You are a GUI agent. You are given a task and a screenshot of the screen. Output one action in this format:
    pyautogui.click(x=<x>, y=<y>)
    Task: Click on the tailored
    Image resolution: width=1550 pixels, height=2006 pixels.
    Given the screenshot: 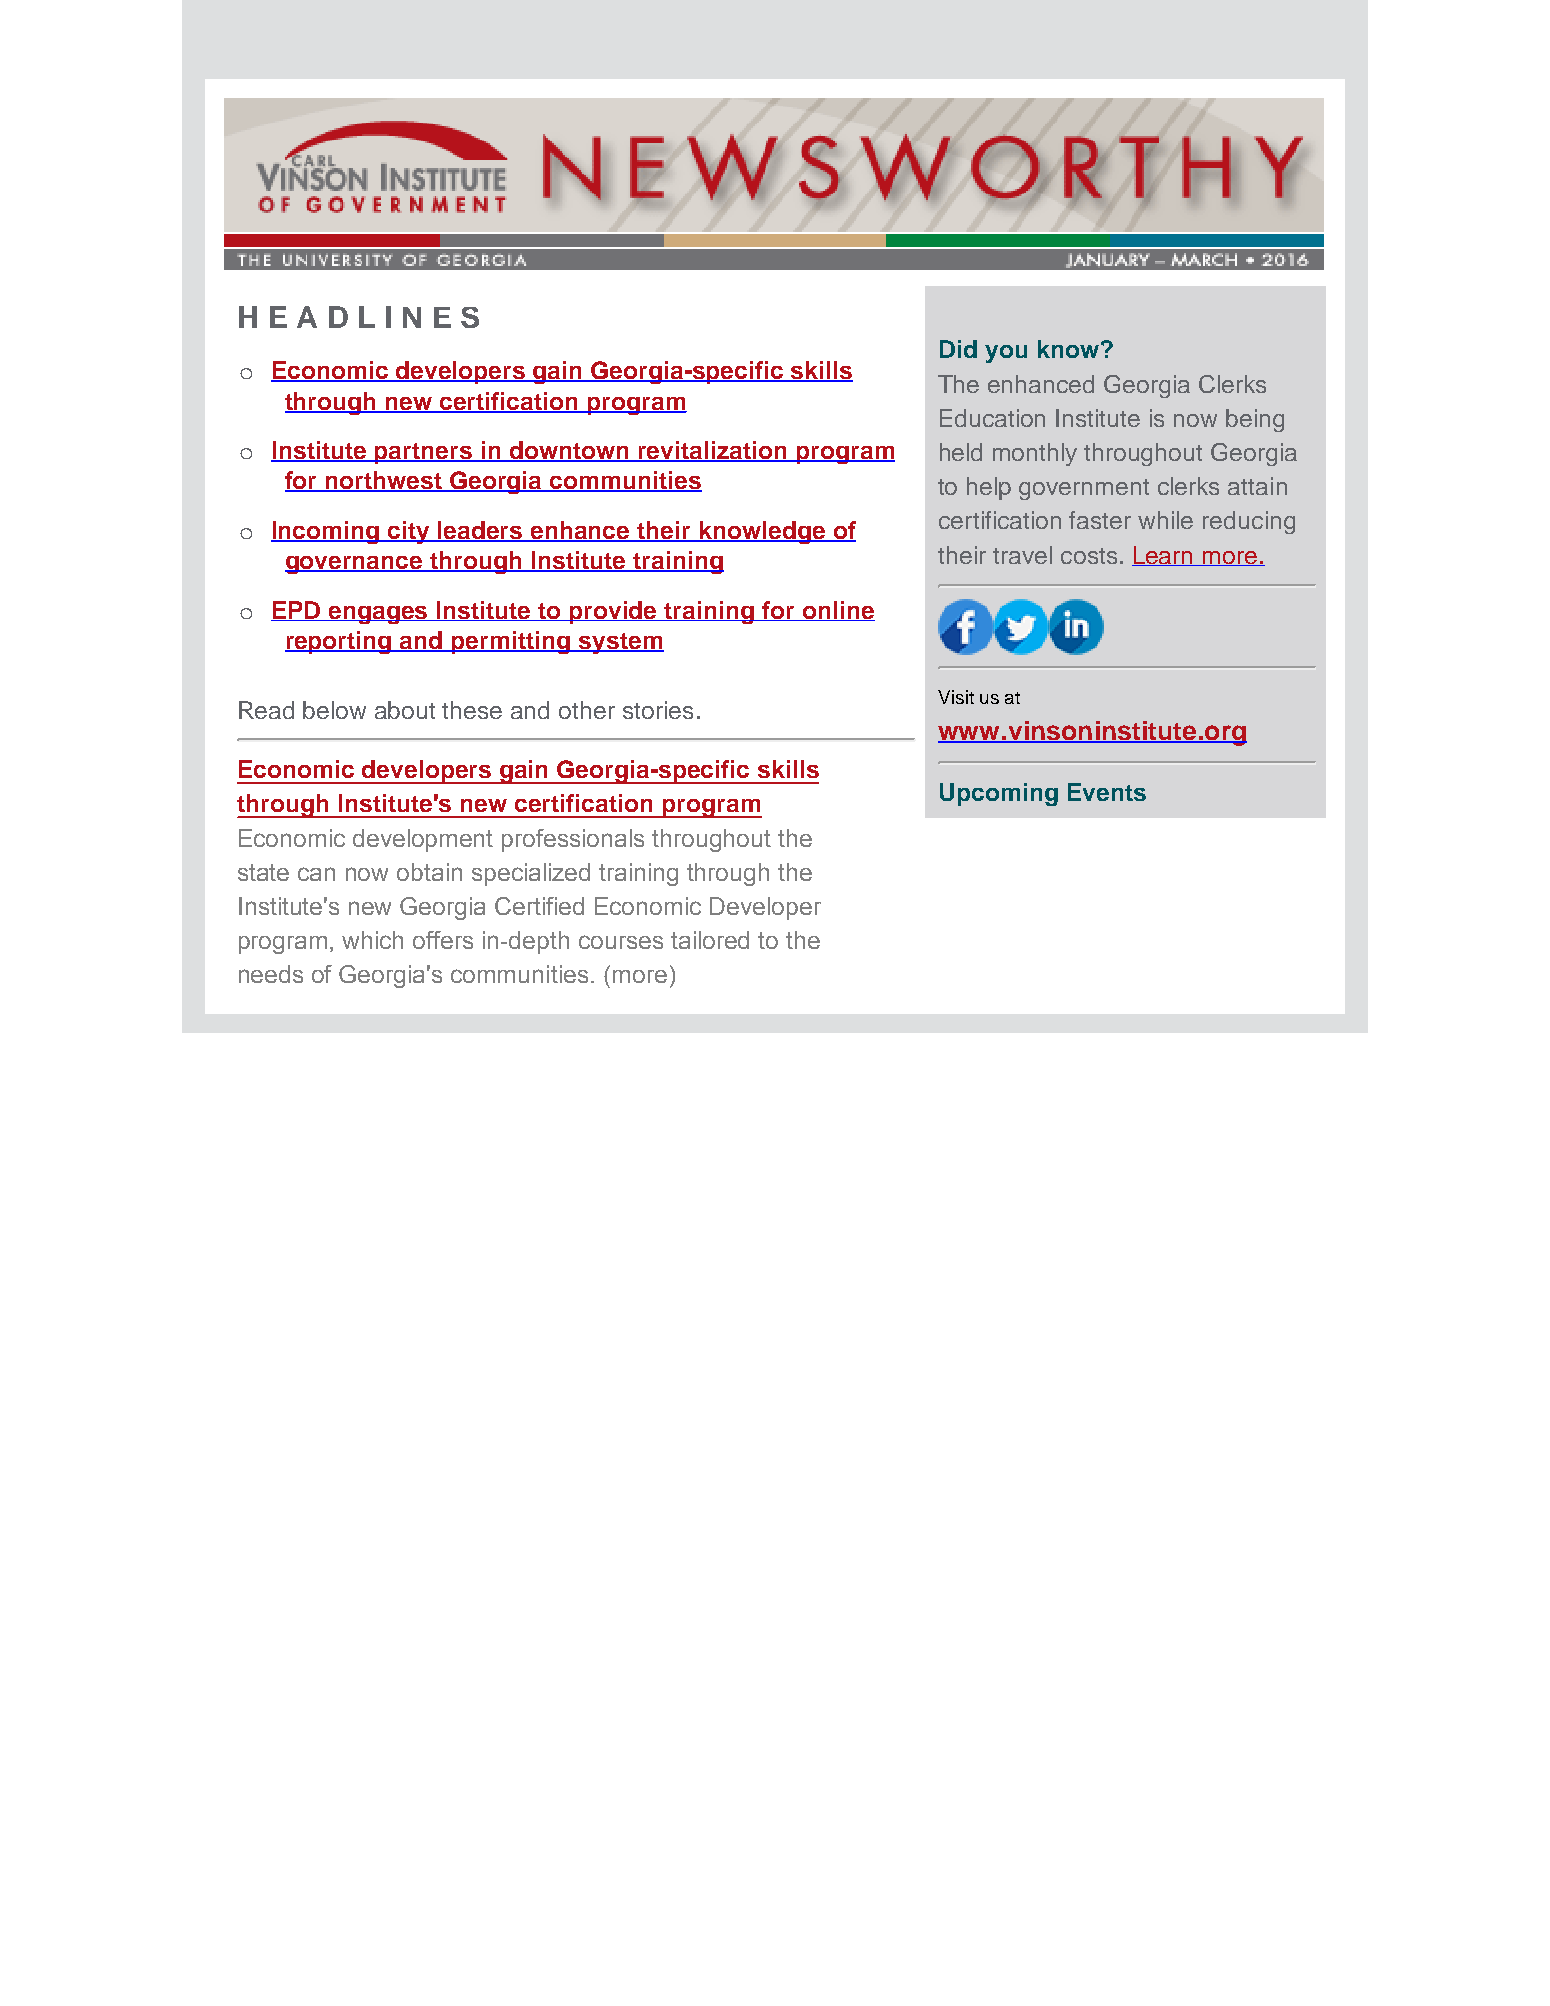 What is the action you would take?
    pyautogui.click(x=710, y=940)
